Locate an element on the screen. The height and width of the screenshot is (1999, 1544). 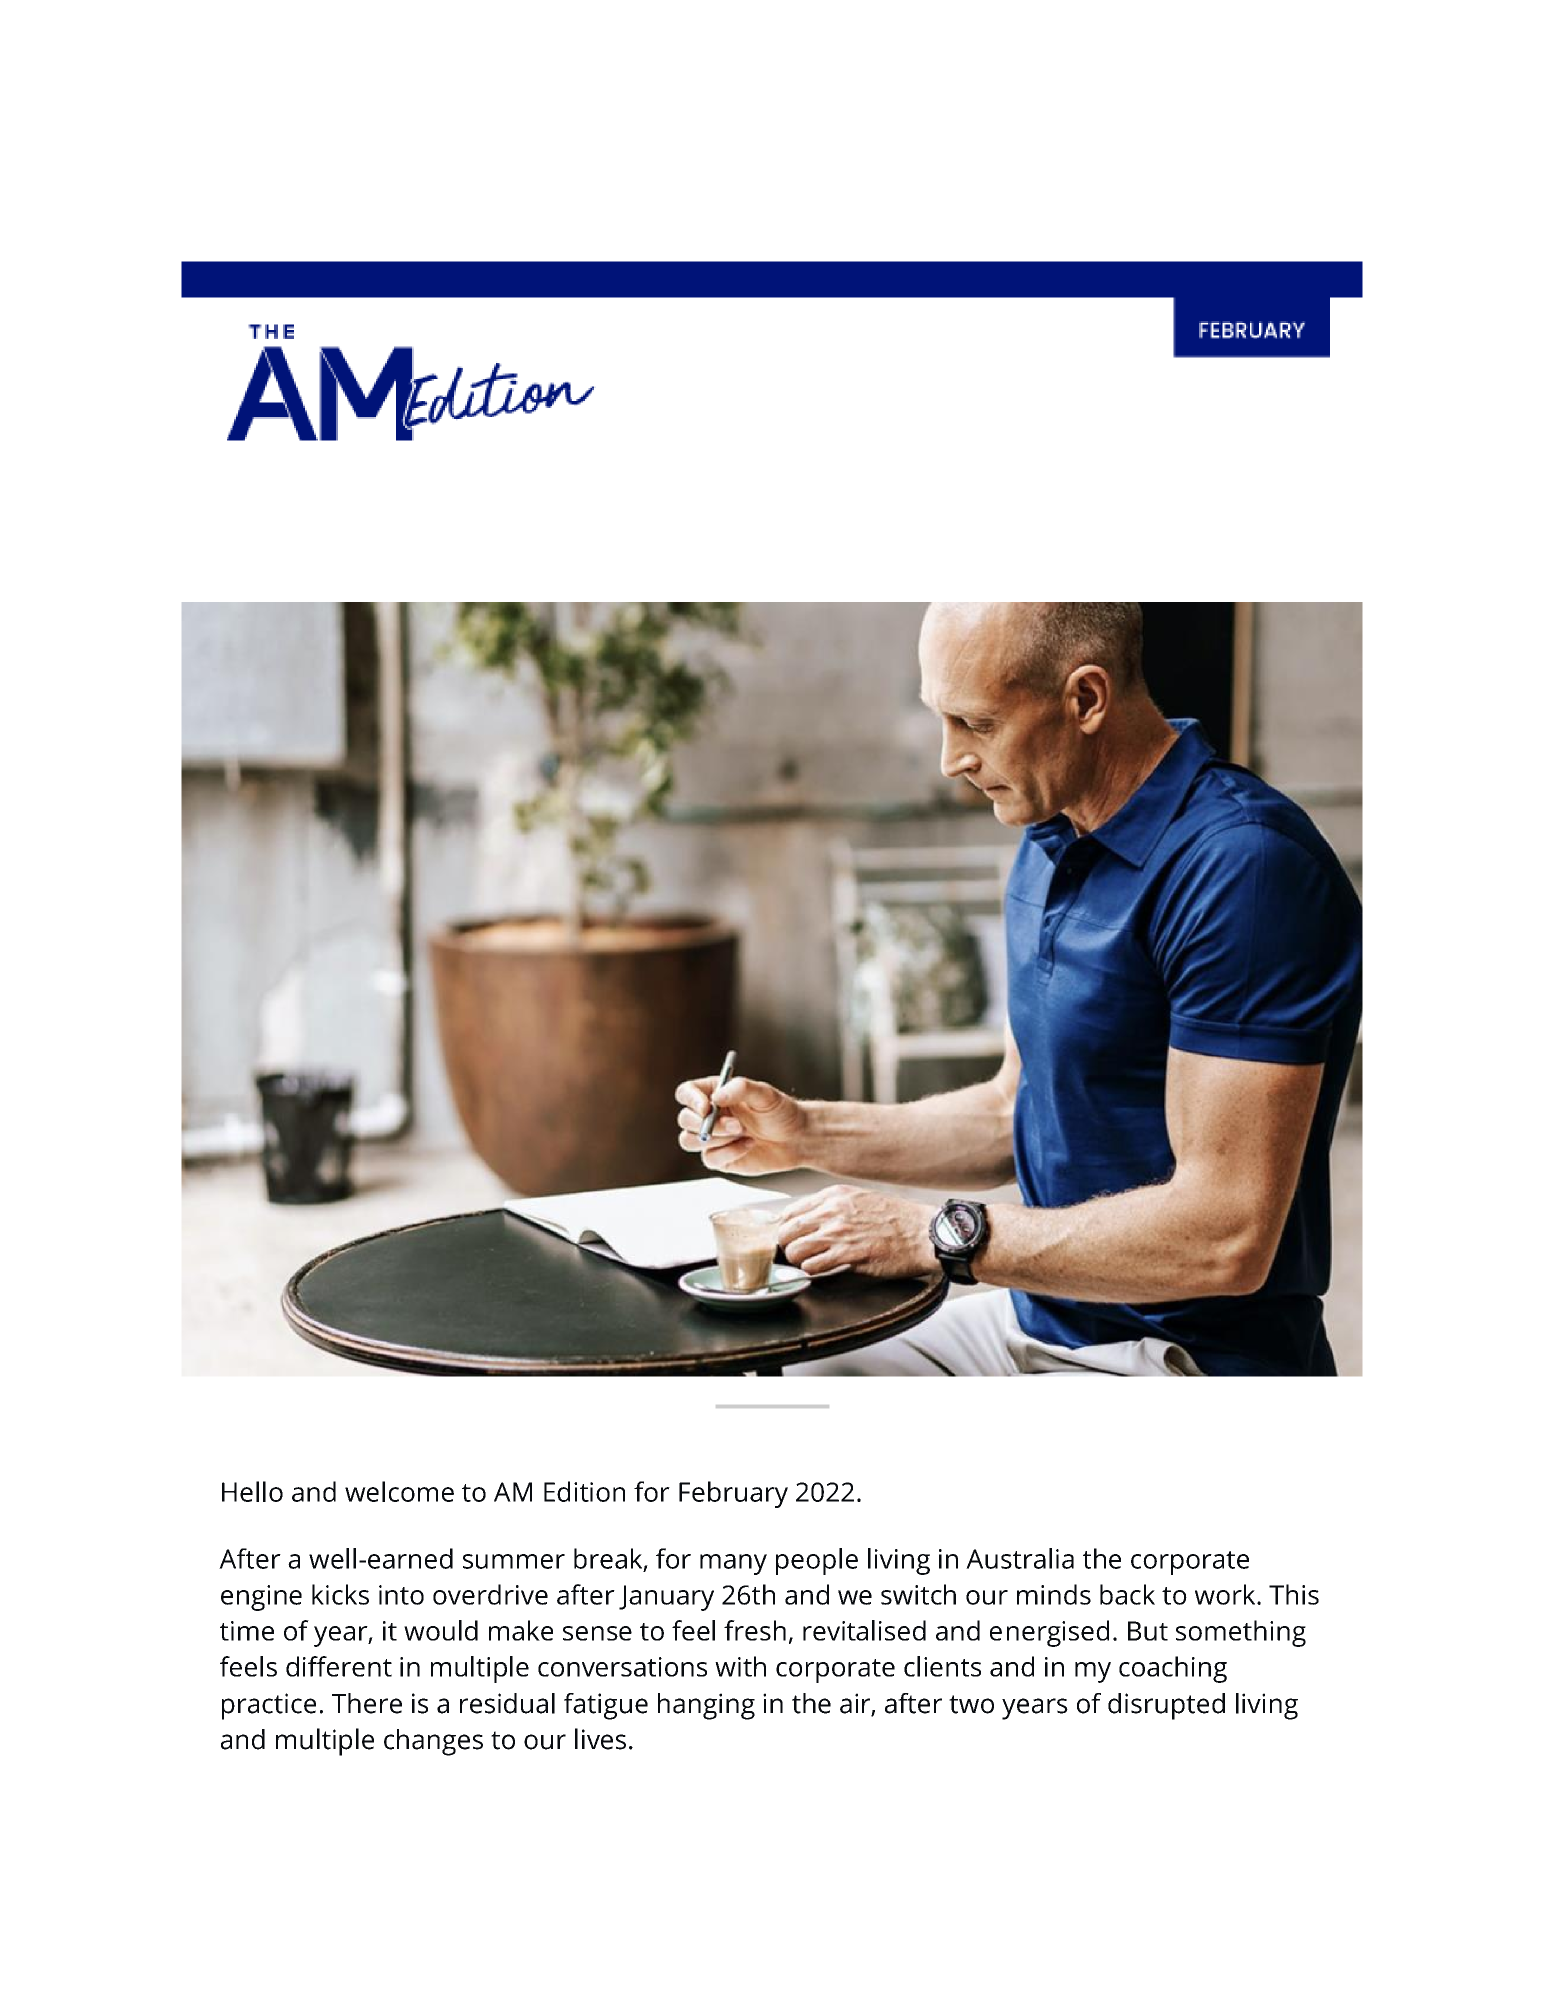
fresh is located at coordinates (755, 1630).
